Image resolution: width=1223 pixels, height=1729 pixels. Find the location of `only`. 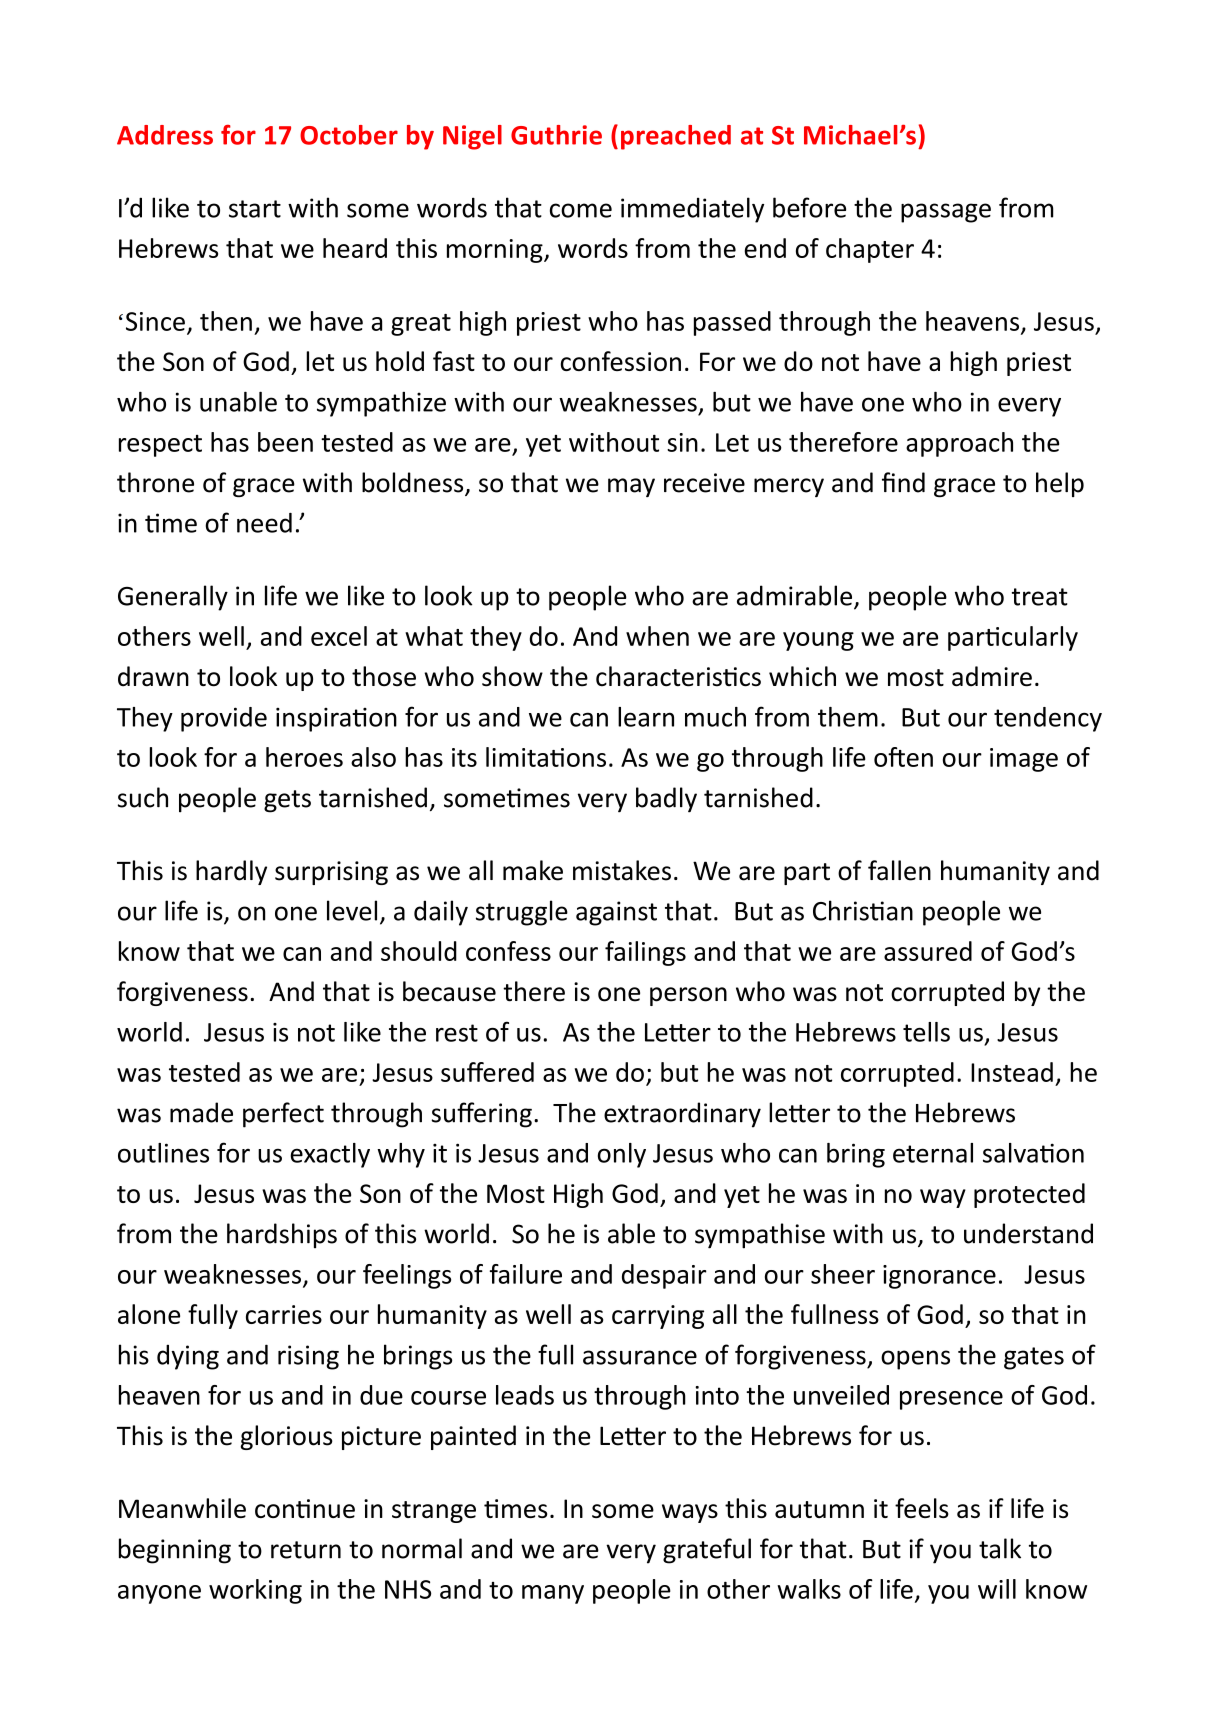

only is located at coordinates (622, 1155).
